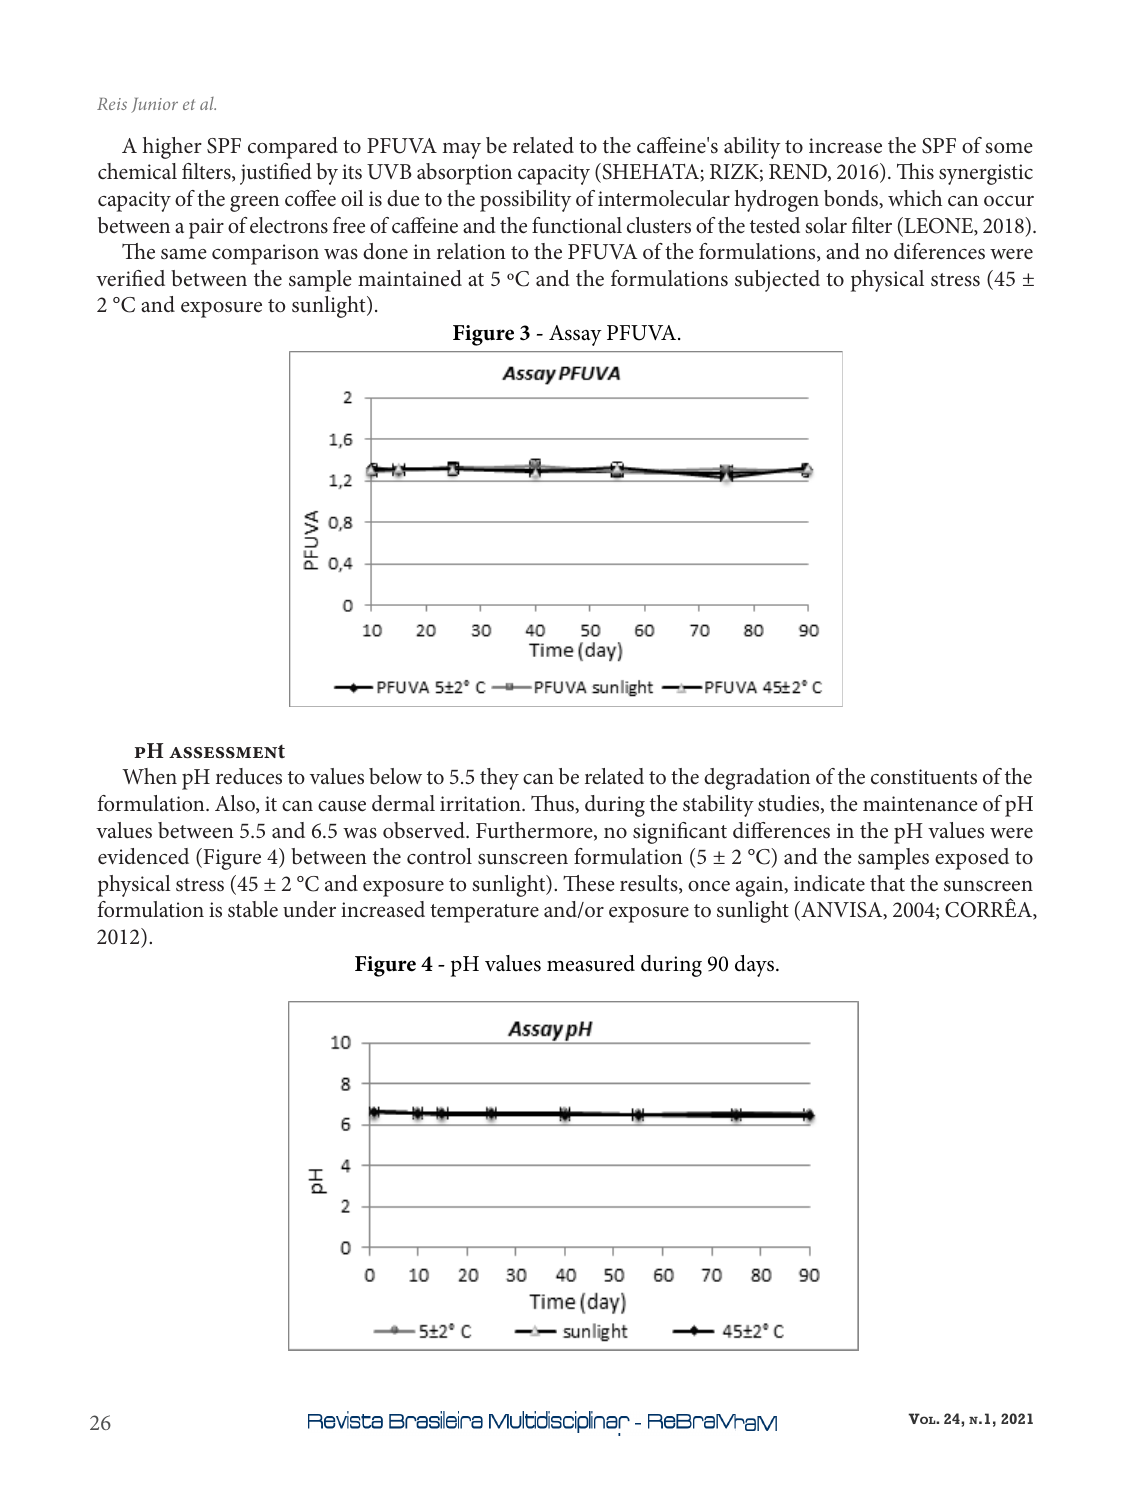 The width and height of the screenshot is (1131, 1508). What do you see at coordinates (172, 148) in the screenshot?
I see `higher` at bounding box center [172, 148].
